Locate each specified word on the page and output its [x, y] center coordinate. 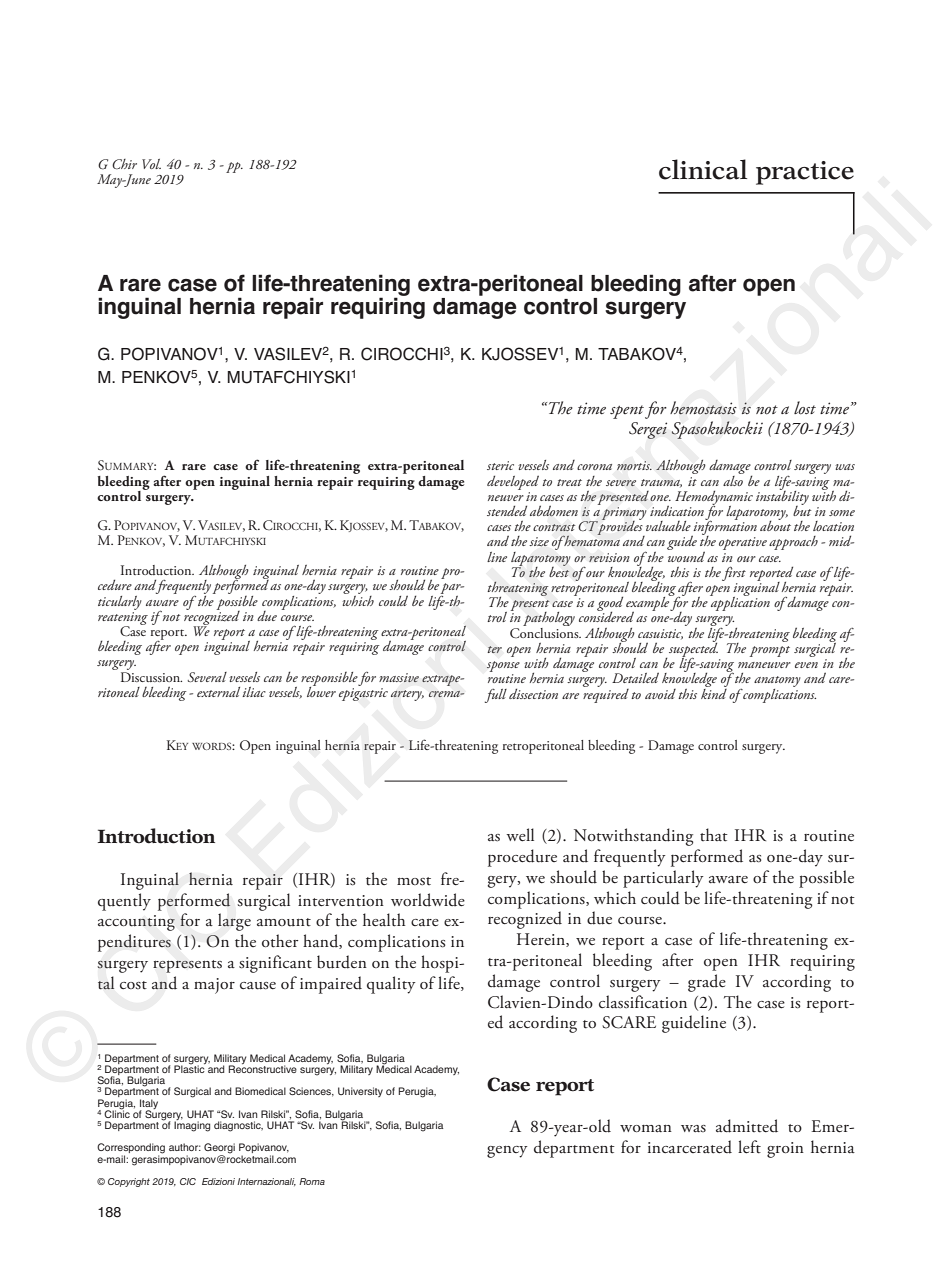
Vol [151, 164]
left [749, 1147]
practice [805, 173]
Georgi [219, 1149]
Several [207, 677]
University [360, 1092]
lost [805, 408]
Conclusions [545, 631]
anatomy [777, 683]
